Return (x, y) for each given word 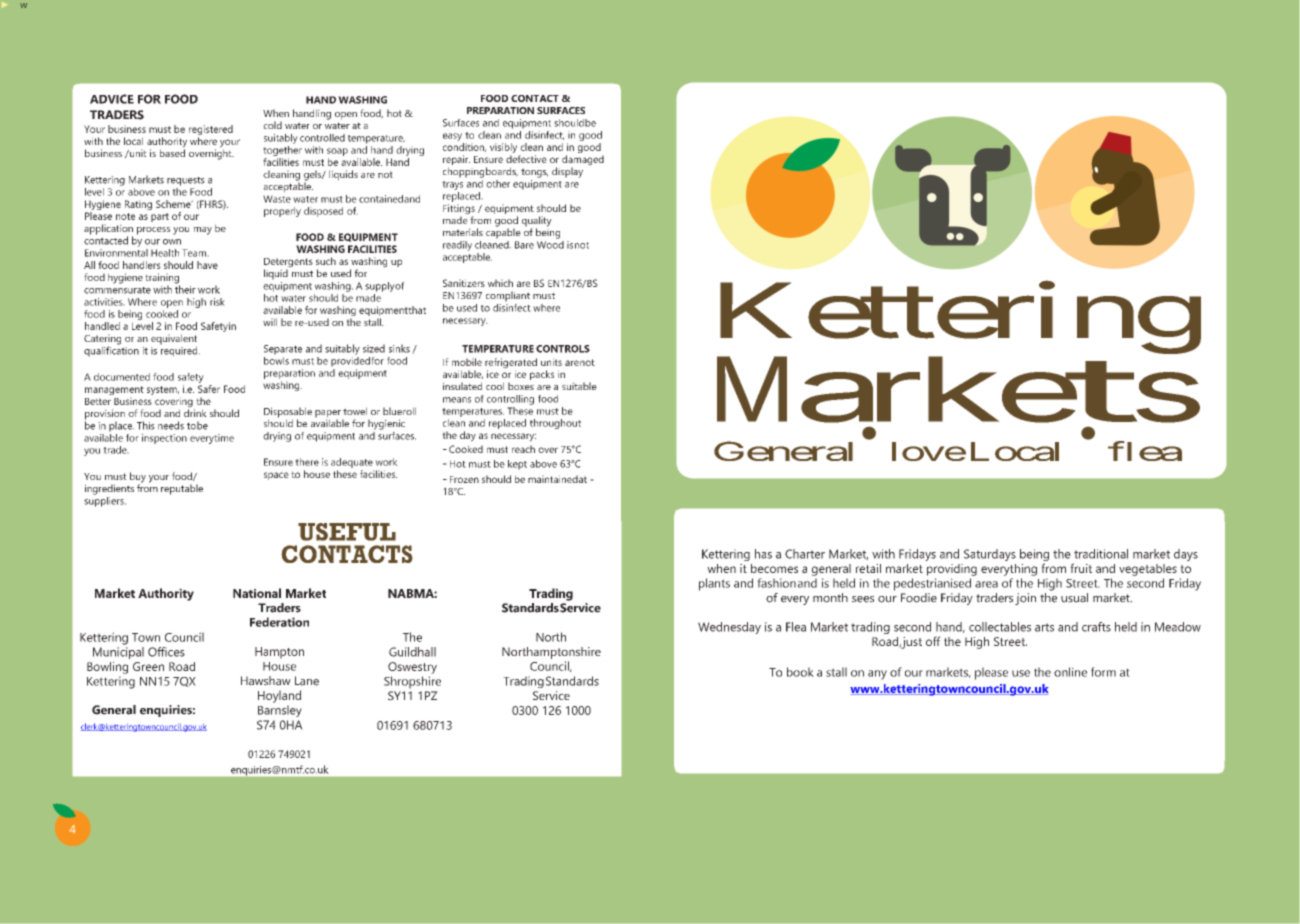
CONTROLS (563, 349)
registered (211, 131)
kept (517, 465)
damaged (583, 161)
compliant (508, 296)
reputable (182, 489)
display (567, 172)
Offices (166, 652)
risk (217, 302)
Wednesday (729, 628)
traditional (1101, 554)
